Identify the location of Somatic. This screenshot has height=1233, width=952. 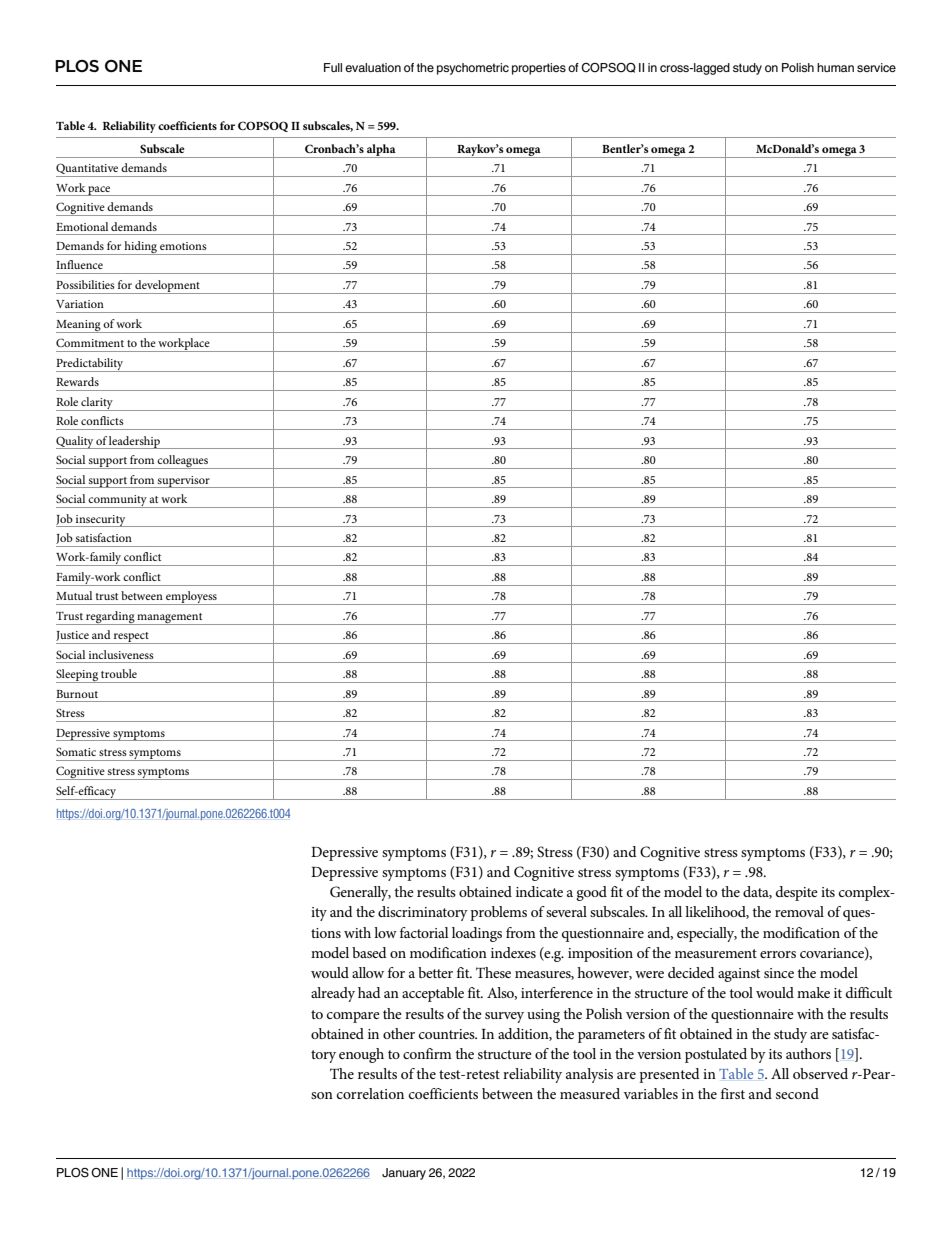
(76, 751).
